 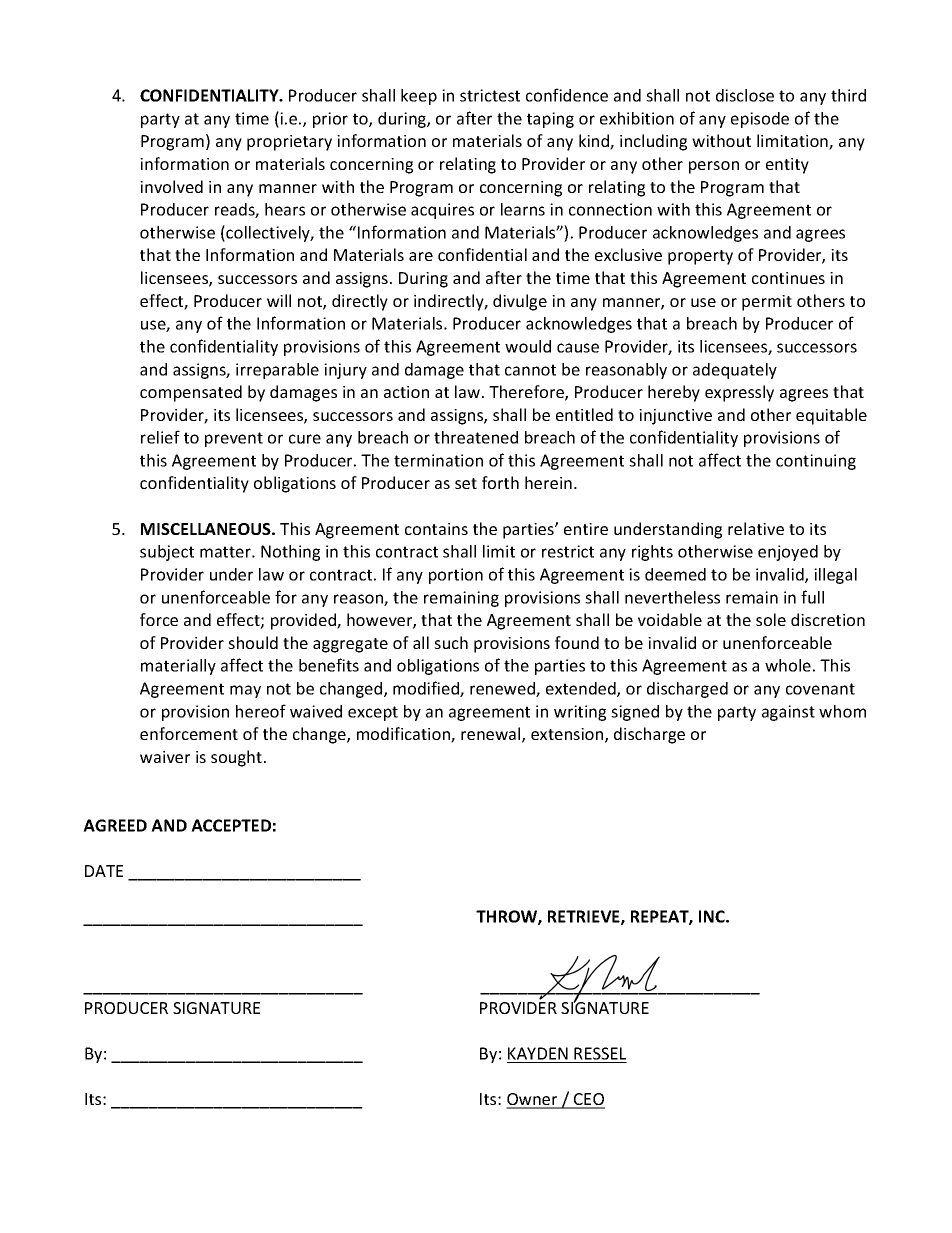 What do you see at coordinates (104, 871) in the page?
I see `DATE` at bounding box center [104, 871].
